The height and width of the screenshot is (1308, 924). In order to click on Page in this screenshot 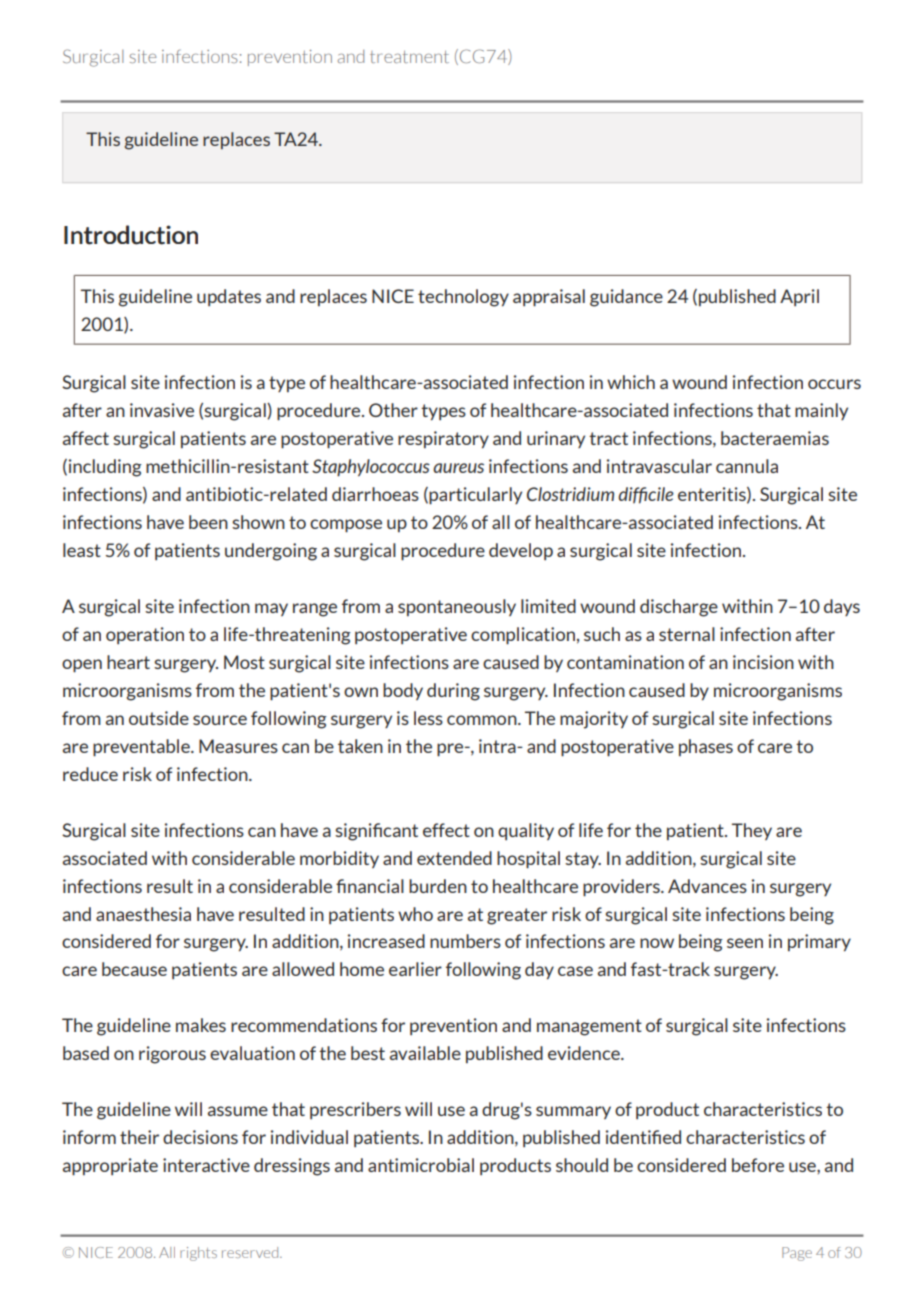, I will do `click(797, 1254)`.
